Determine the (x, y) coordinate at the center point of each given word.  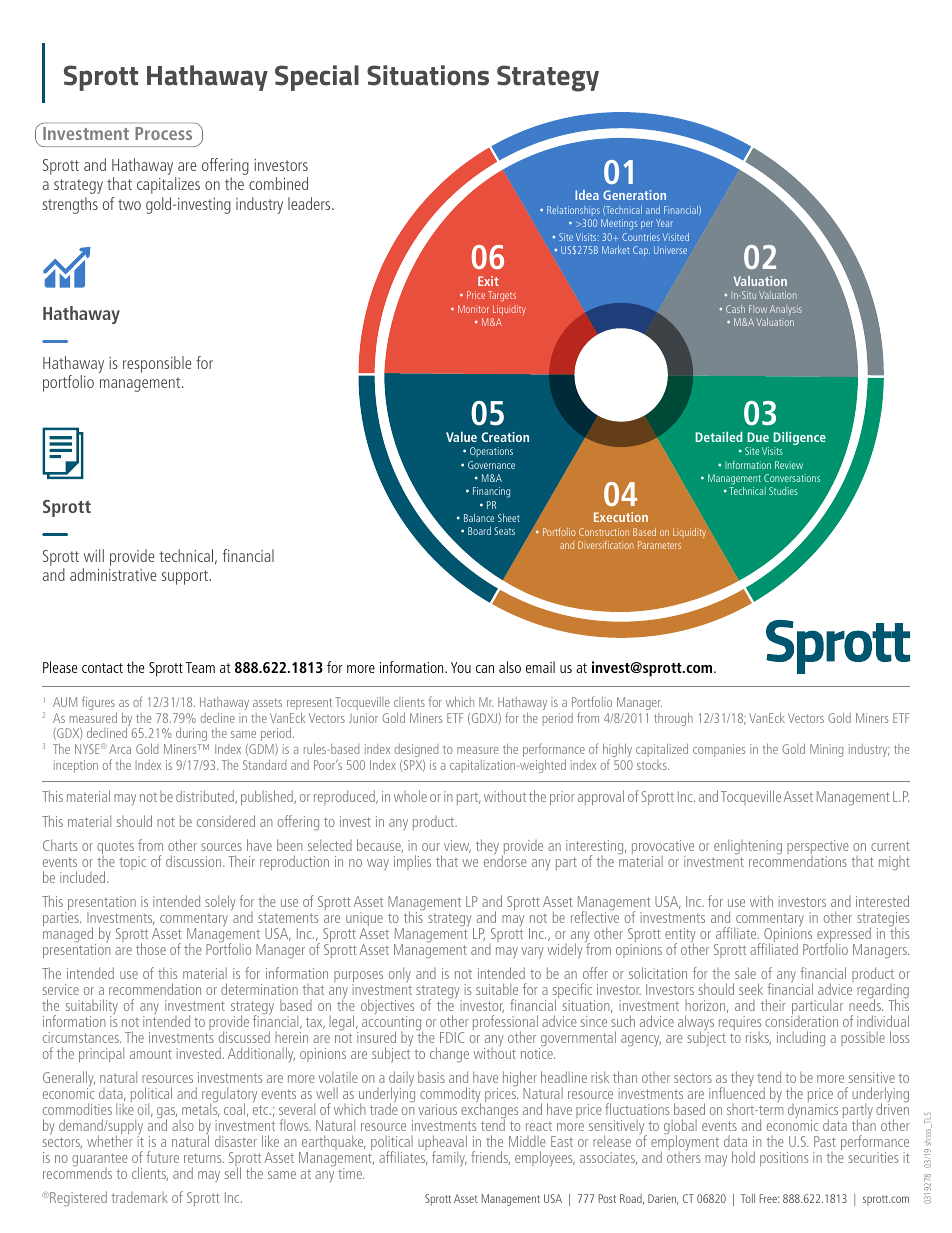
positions (784, 1159)
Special (317, 78)
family (449, 1159)
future (162, 1157)
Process (163, 133)
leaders (310, 203)
